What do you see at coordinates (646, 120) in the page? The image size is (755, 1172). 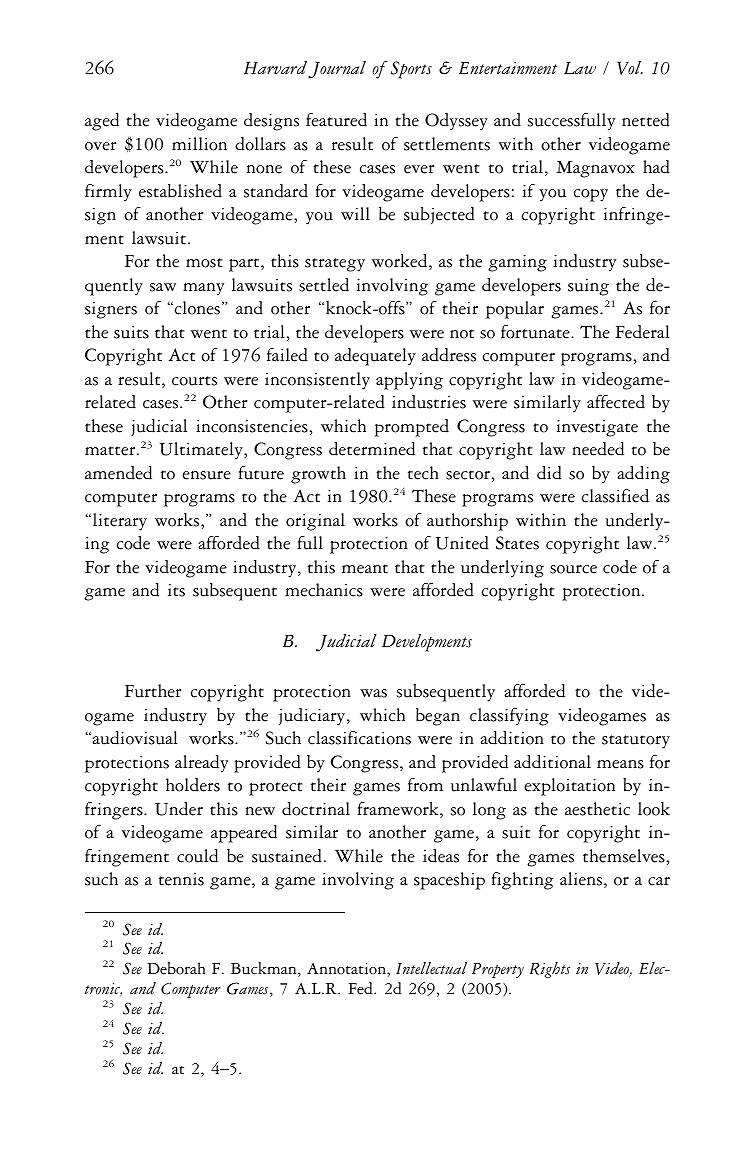 I see `netted` at bounding box center [646, 120].
